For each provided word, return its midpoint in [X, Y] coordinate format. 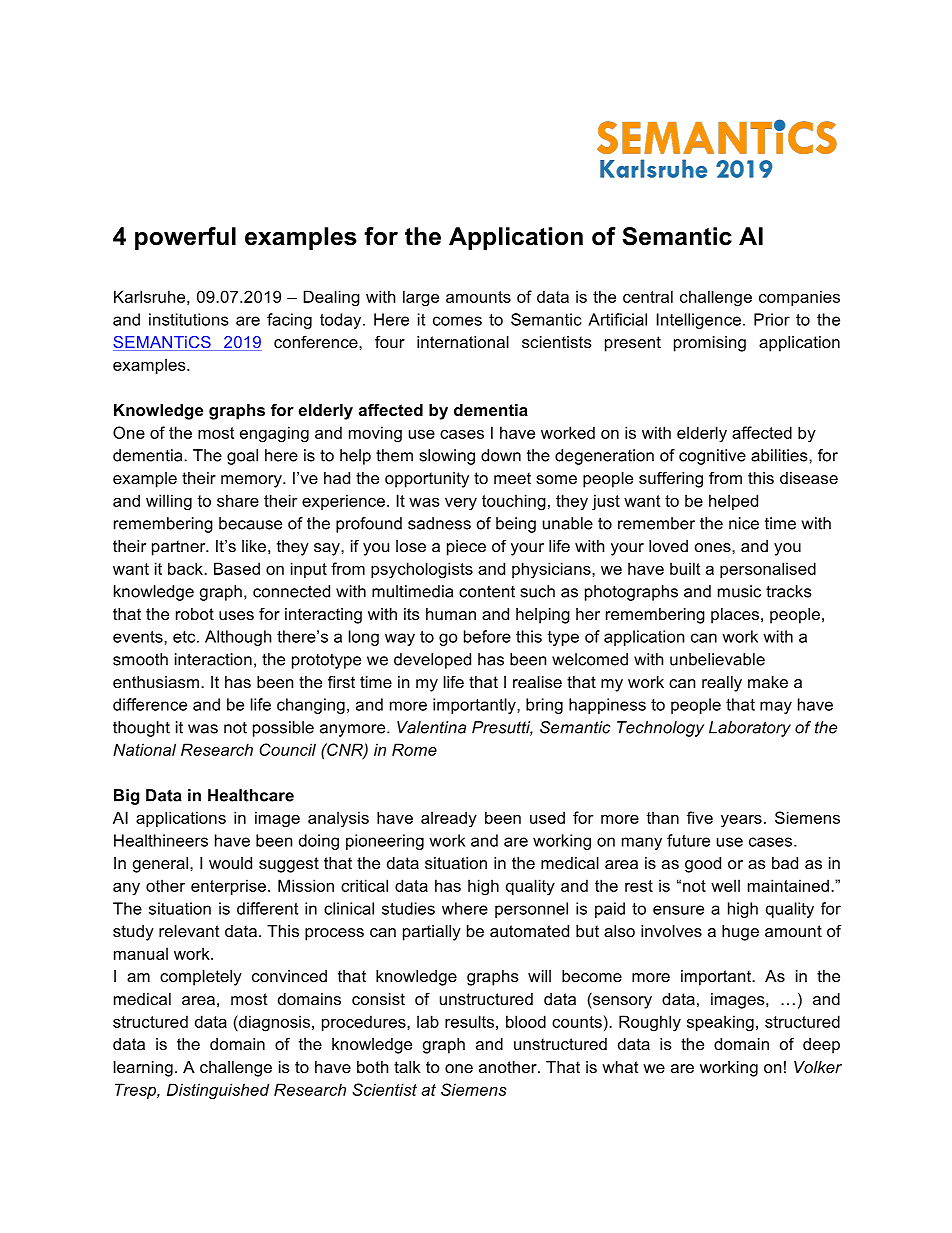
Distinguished [218, 1091]
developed [432, 661]
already [449, 819]
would [230, 863]
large [421, 298]
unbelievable [717, 659]
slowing [447, 457]
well [725, 885]
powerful [185, 238]
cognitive [712, 457]
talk [407, 1067]
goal [242, 457]
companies [799, 298]
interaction [213, 659]
